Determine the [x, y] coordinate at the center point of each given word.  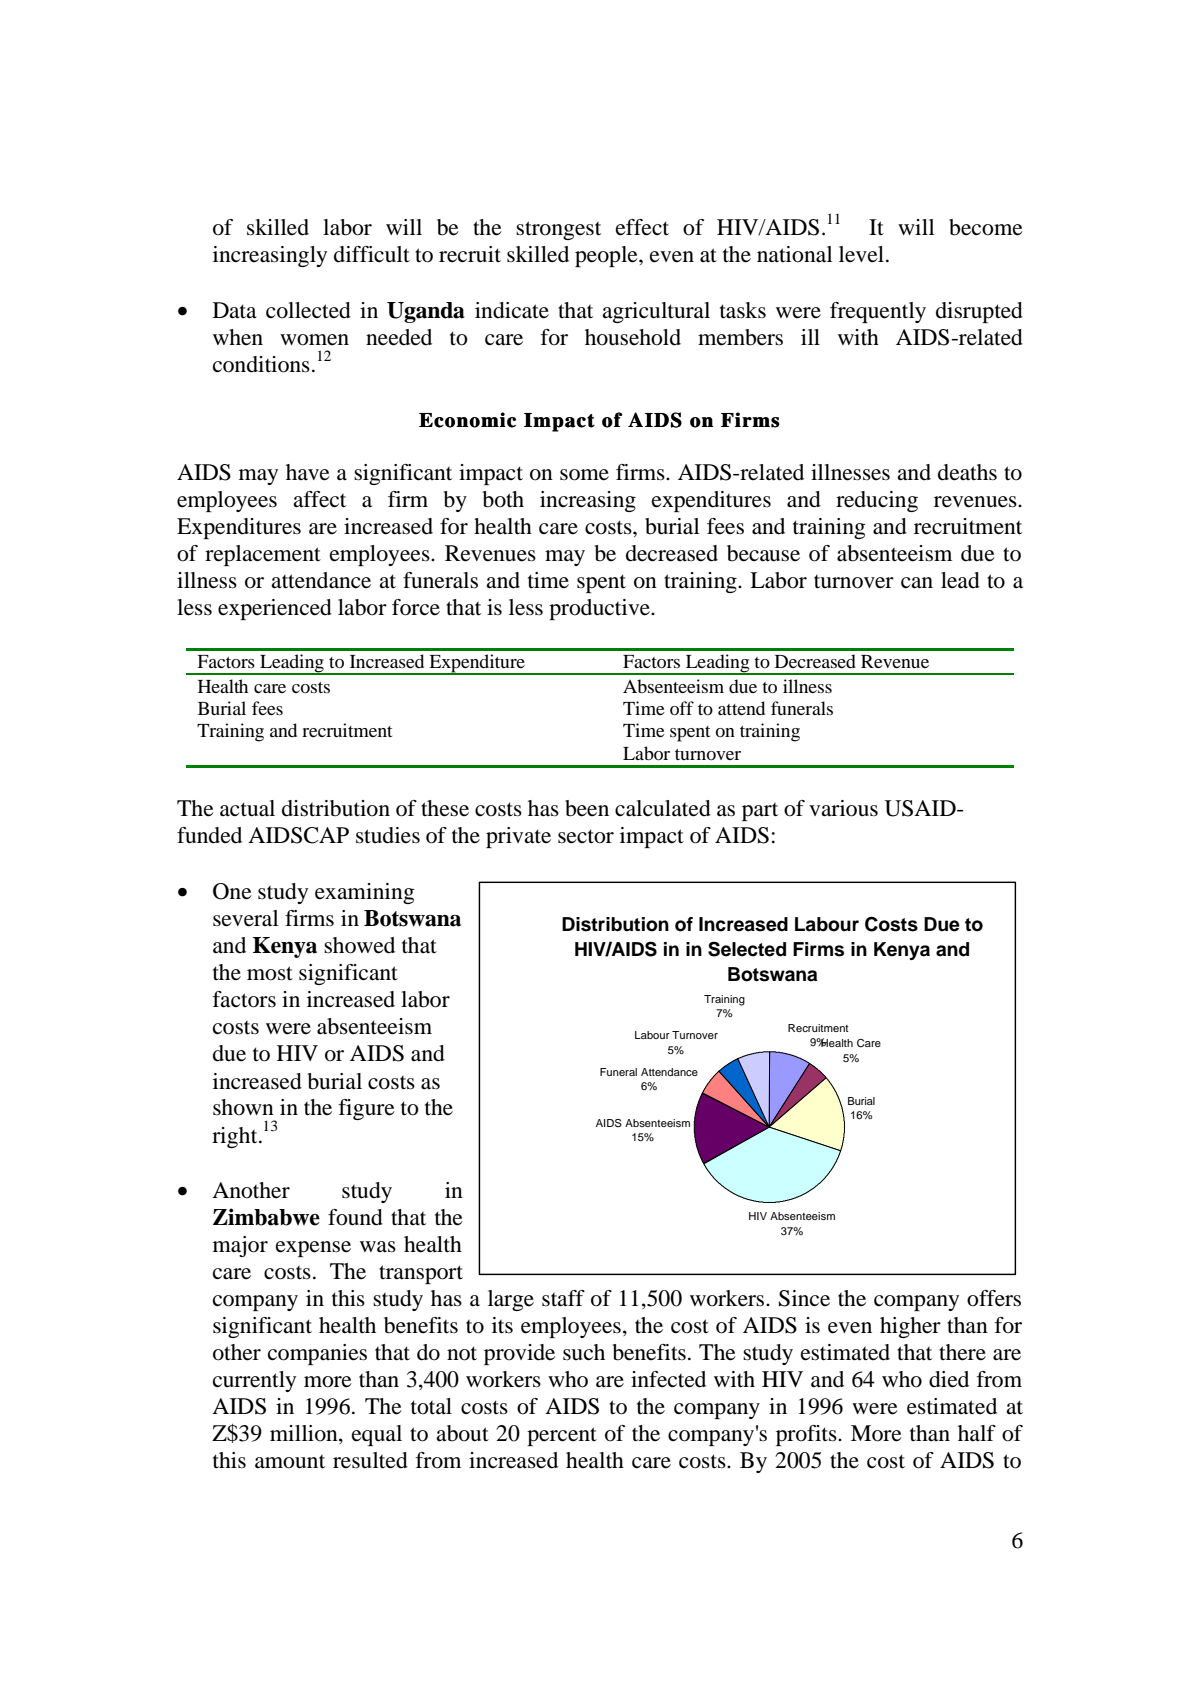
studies [388, 835]
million [305, 1434]
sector [586, 836]
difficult [372, 254]
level [861, 254]
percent [562, 1436]
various [843, 808]
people [607, 256]
